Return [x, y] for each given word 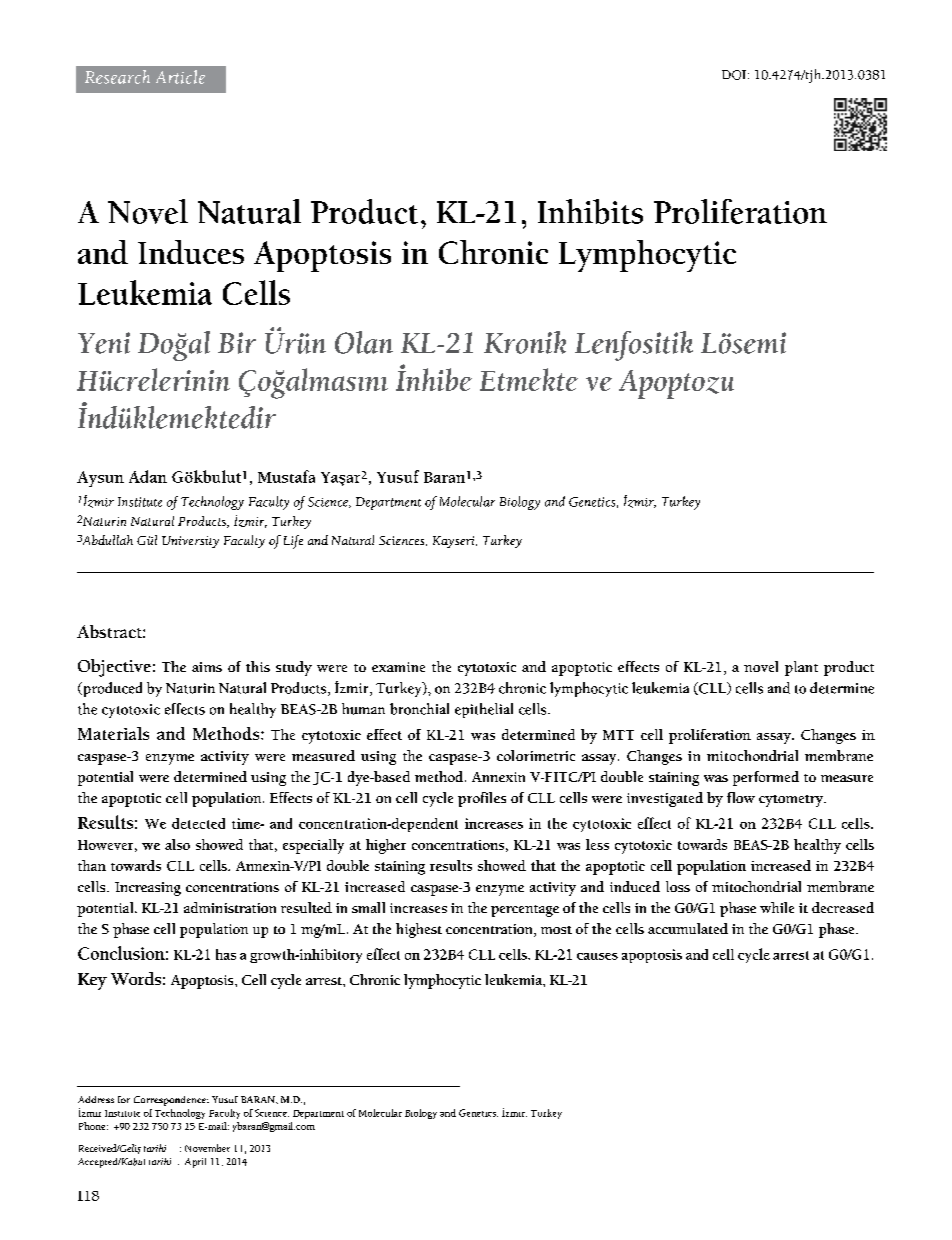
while [777, 907]
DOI [734, 75]
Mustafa [286, 476]
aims [207, 667]
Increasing [148, 889]
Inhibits [590, 211]
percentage [525, 911]
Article [180, 77]
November [207, 1148]
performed [766, 778]
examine [398, 667]
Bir [237, 343]
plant [801, 668]
